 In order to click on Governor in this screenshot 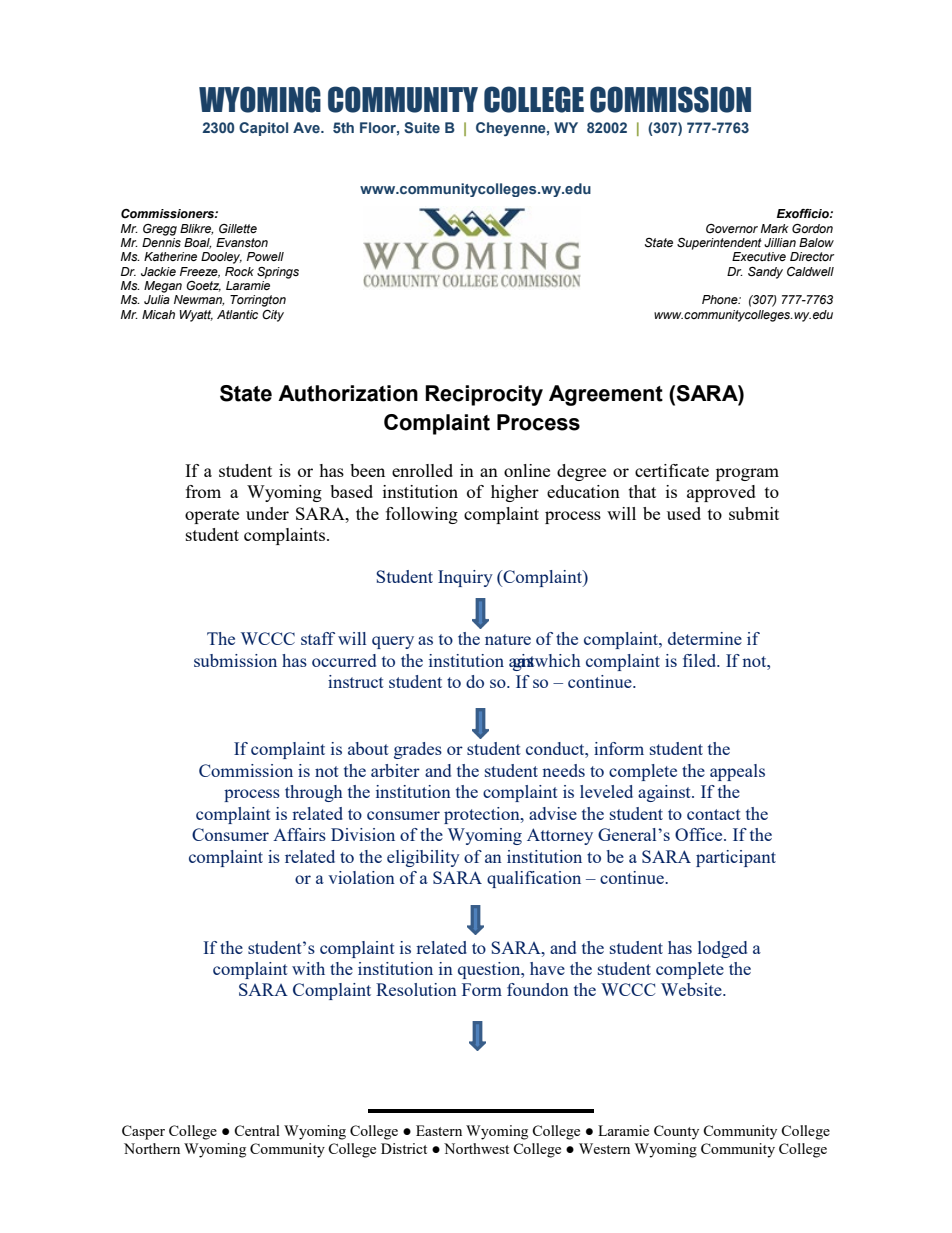, I will do `click(732, 228)`.
